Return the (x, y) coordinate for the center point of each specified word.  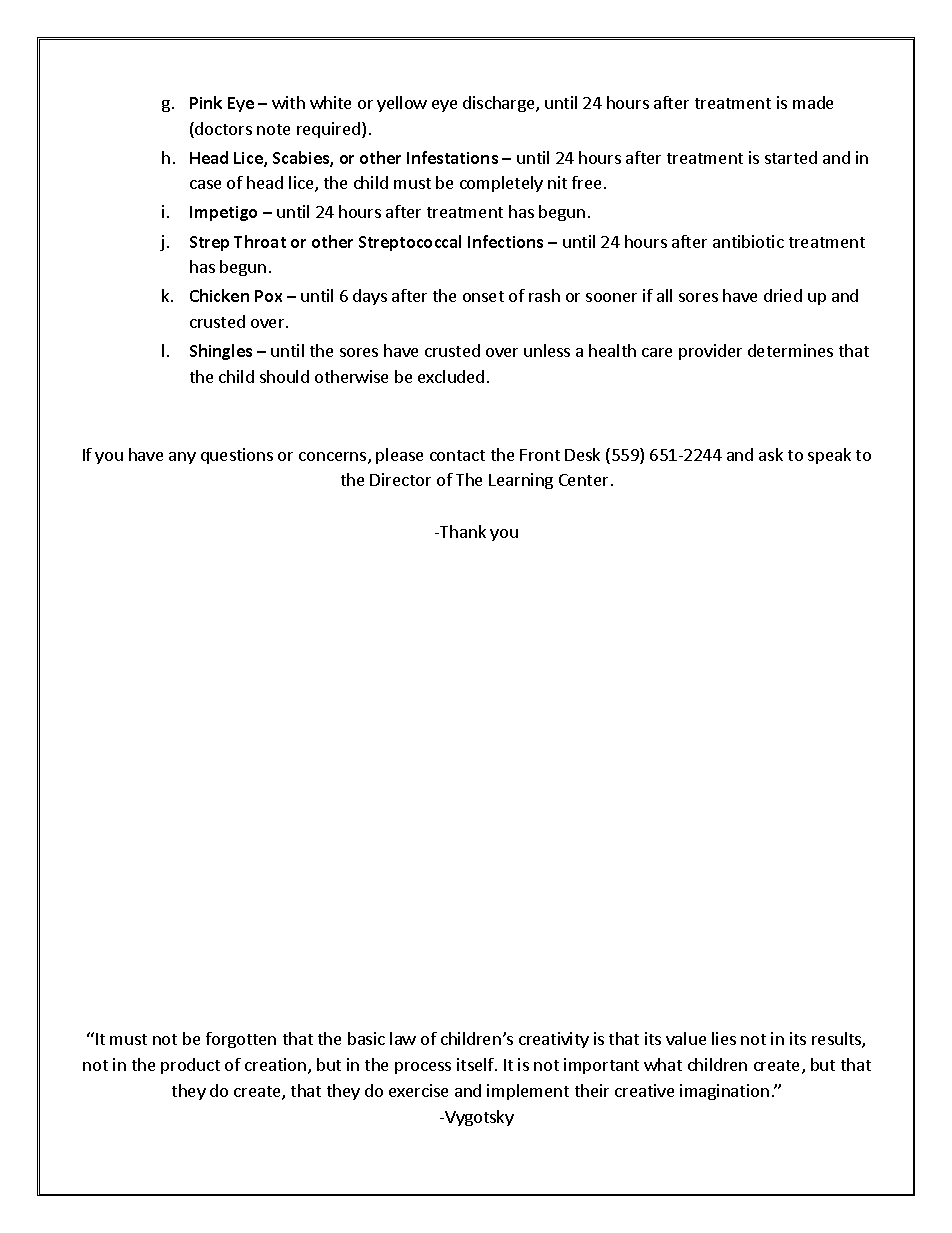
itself (476, 1064)
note (273, 129)
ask (771, 454)
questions (237, 456)
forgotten (241, 1040)
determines (790, 350)
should (284, 376)
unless (547, 350)
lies (724, 1038)
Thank (462, 531)
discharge (500, 104)
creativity (554, 1040)
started (791, 157)
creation (277, 1066)
